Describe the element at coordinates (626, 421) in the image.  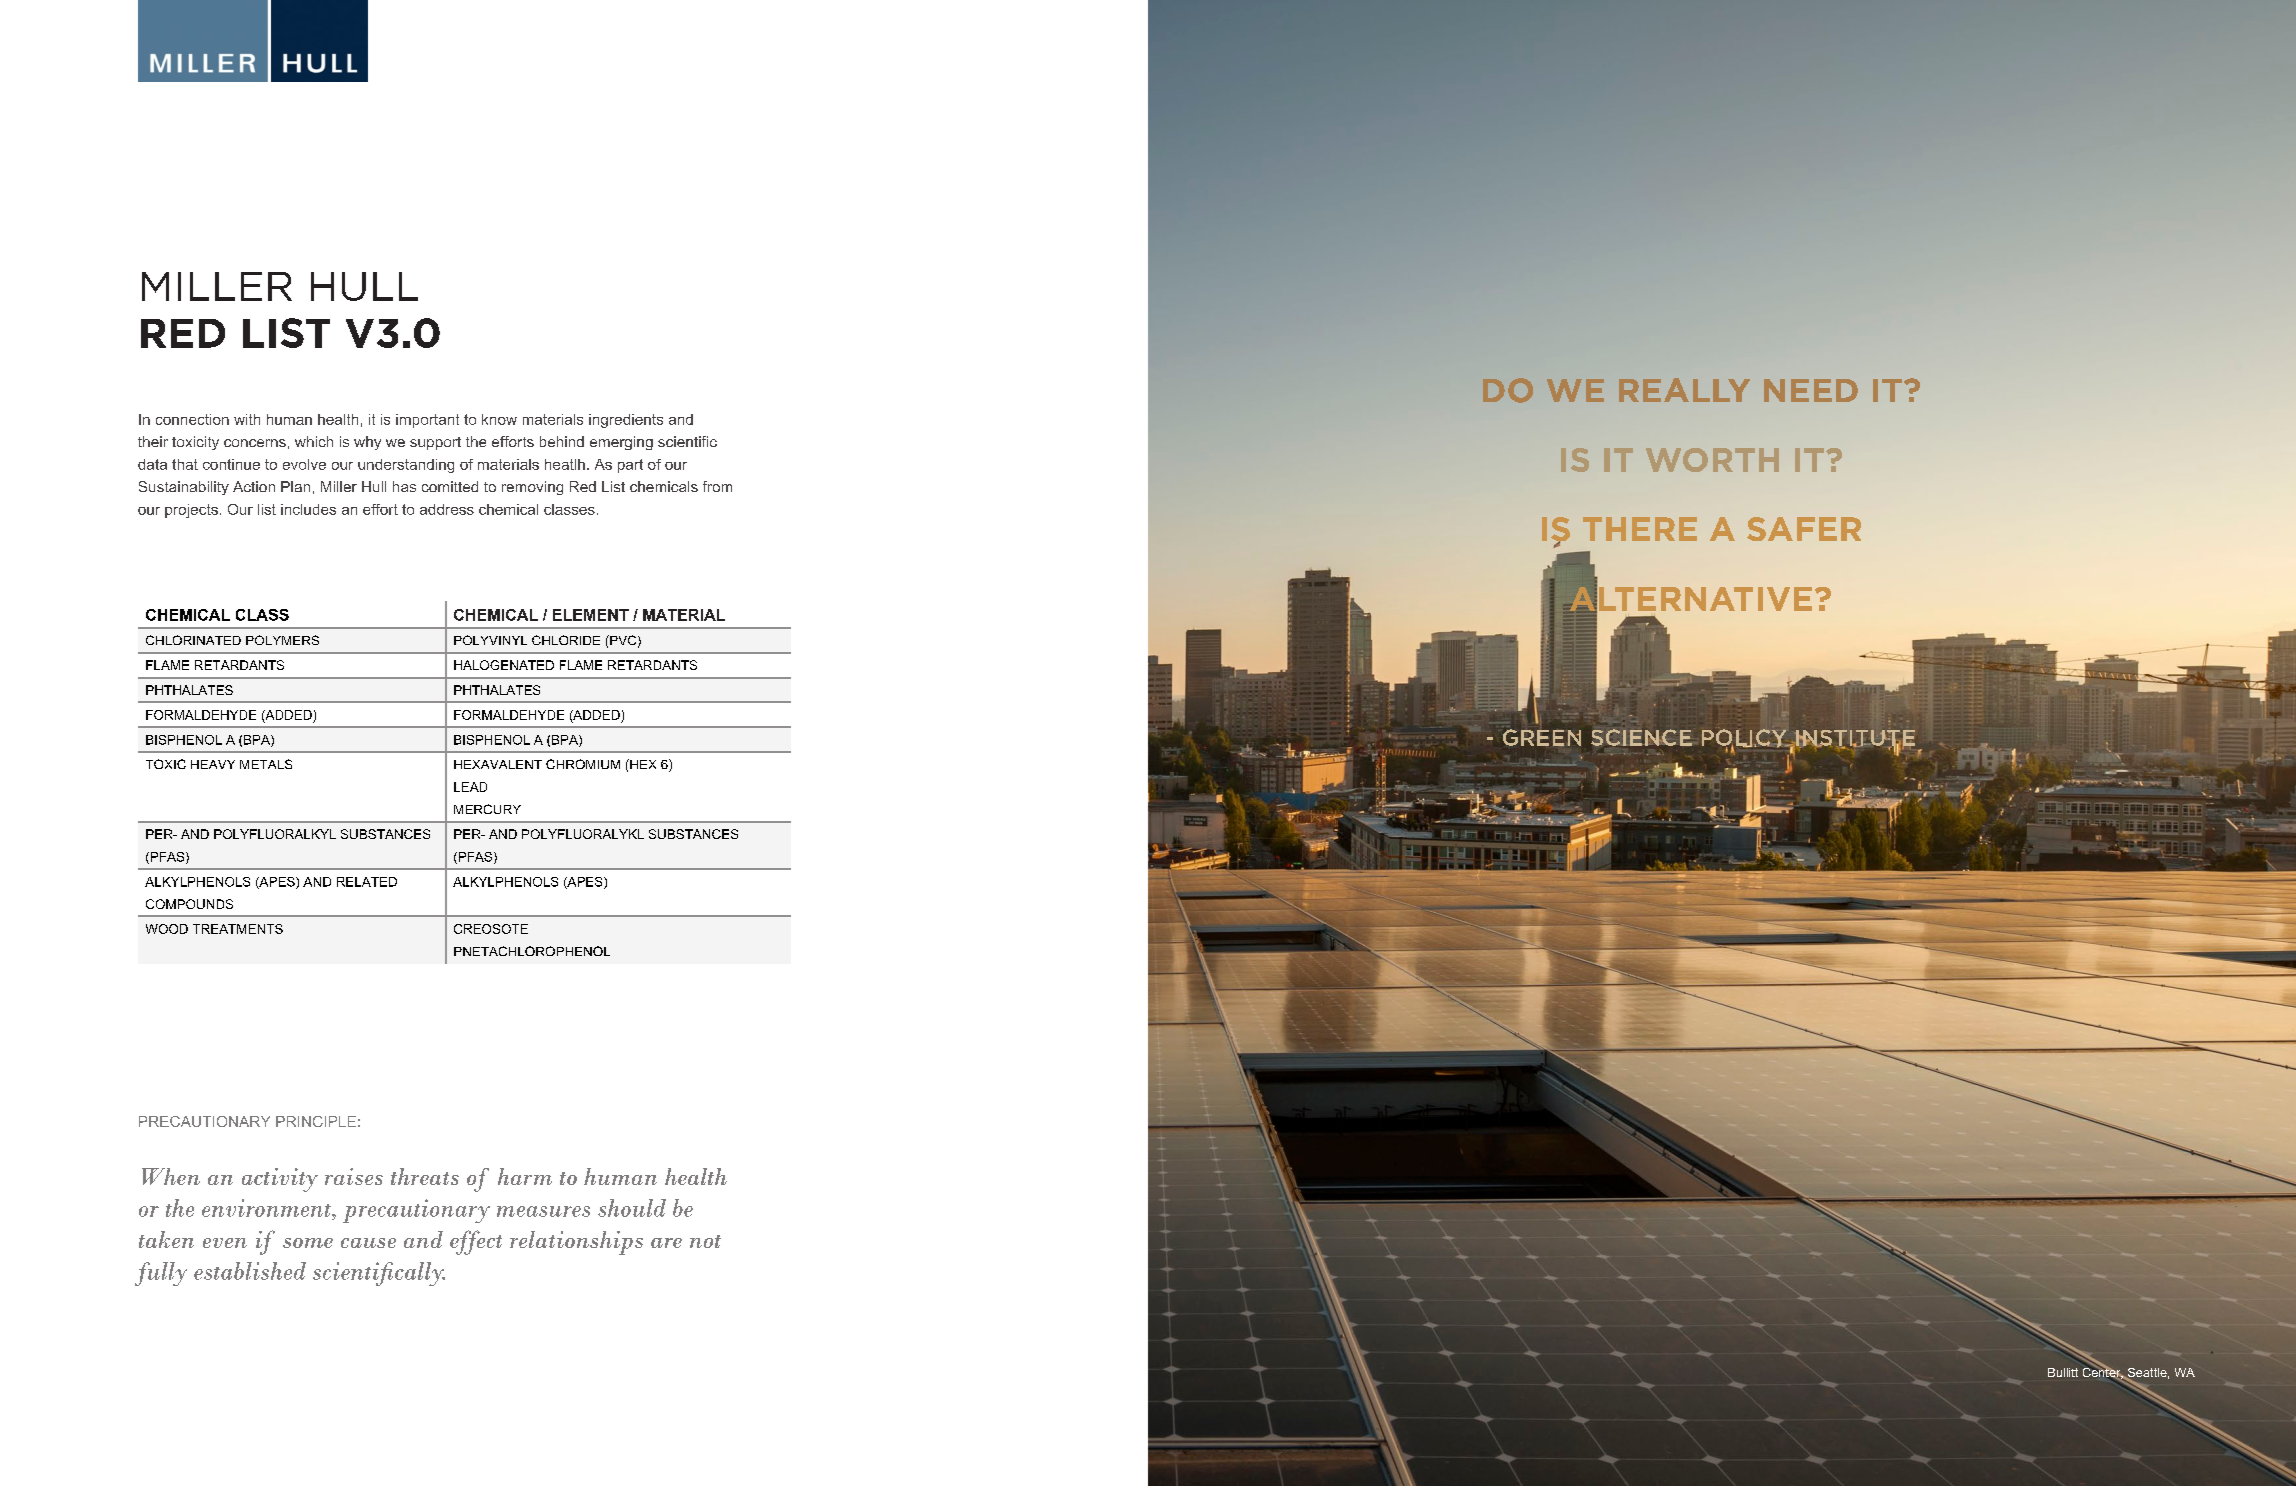
I see `ingredients` at that location.
